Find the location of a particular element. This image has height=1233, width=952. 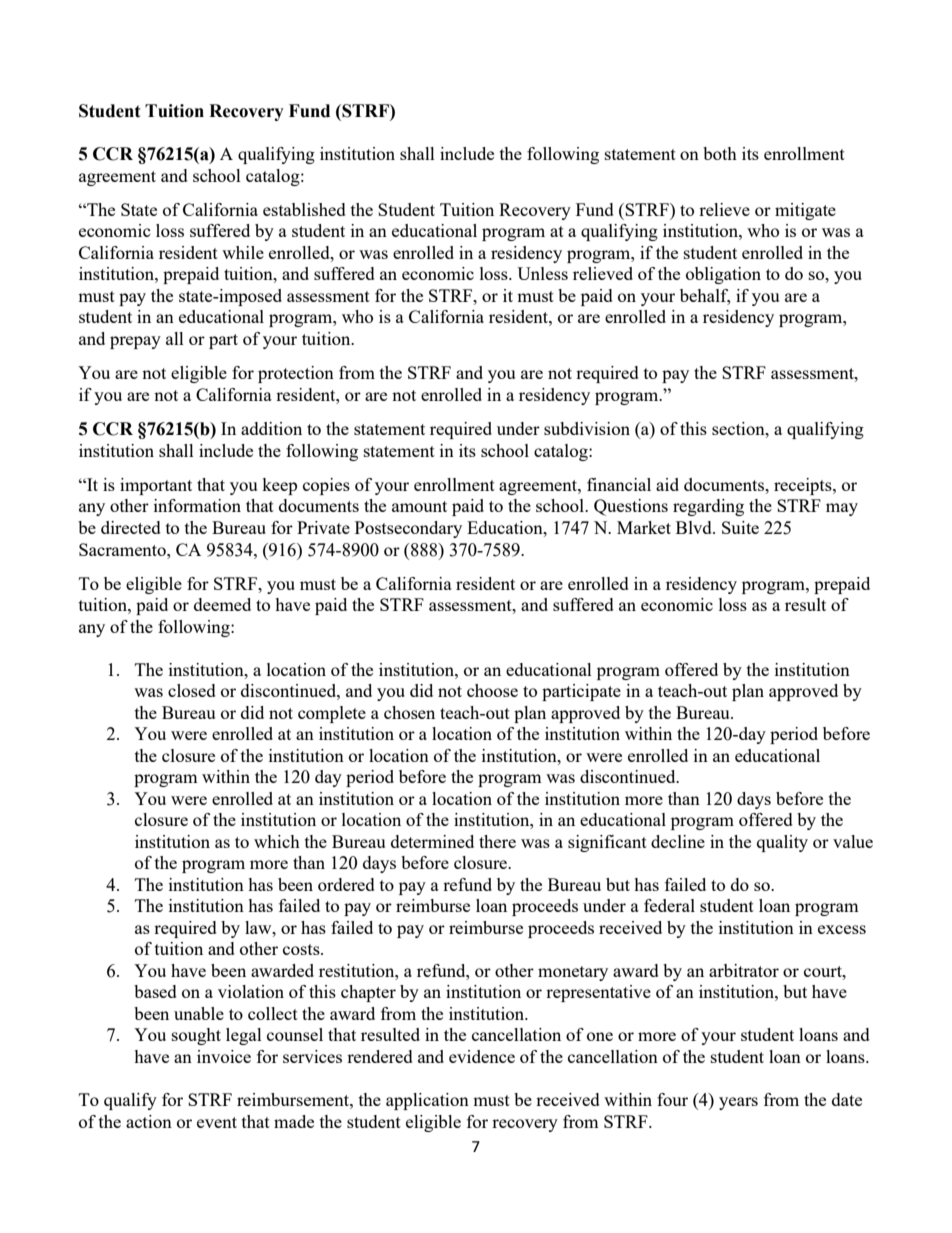

choose is located at coordinates (492, 690).
